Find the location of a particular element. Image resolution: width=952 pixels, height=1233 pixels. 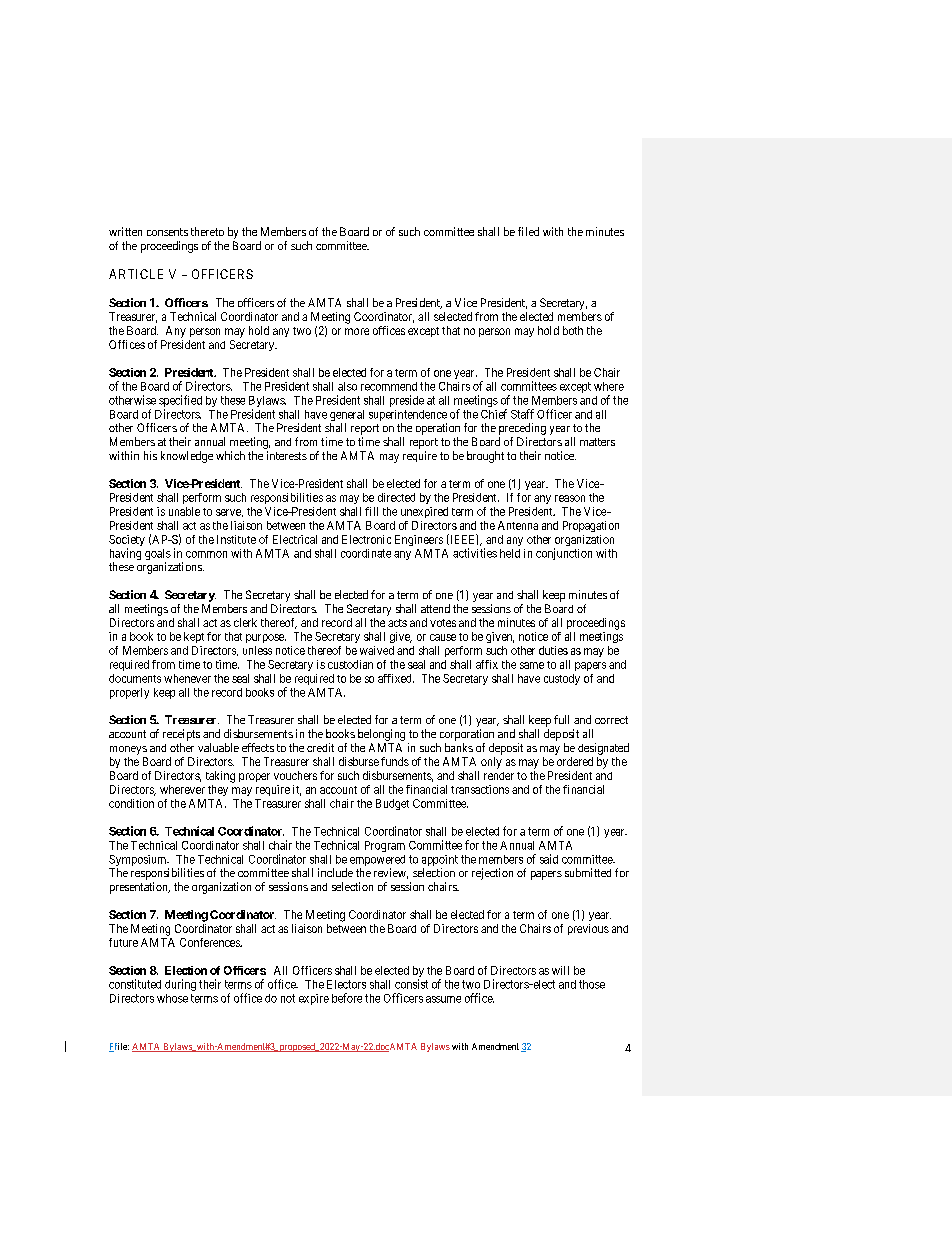

duties is located at coordinates (553, 650).
